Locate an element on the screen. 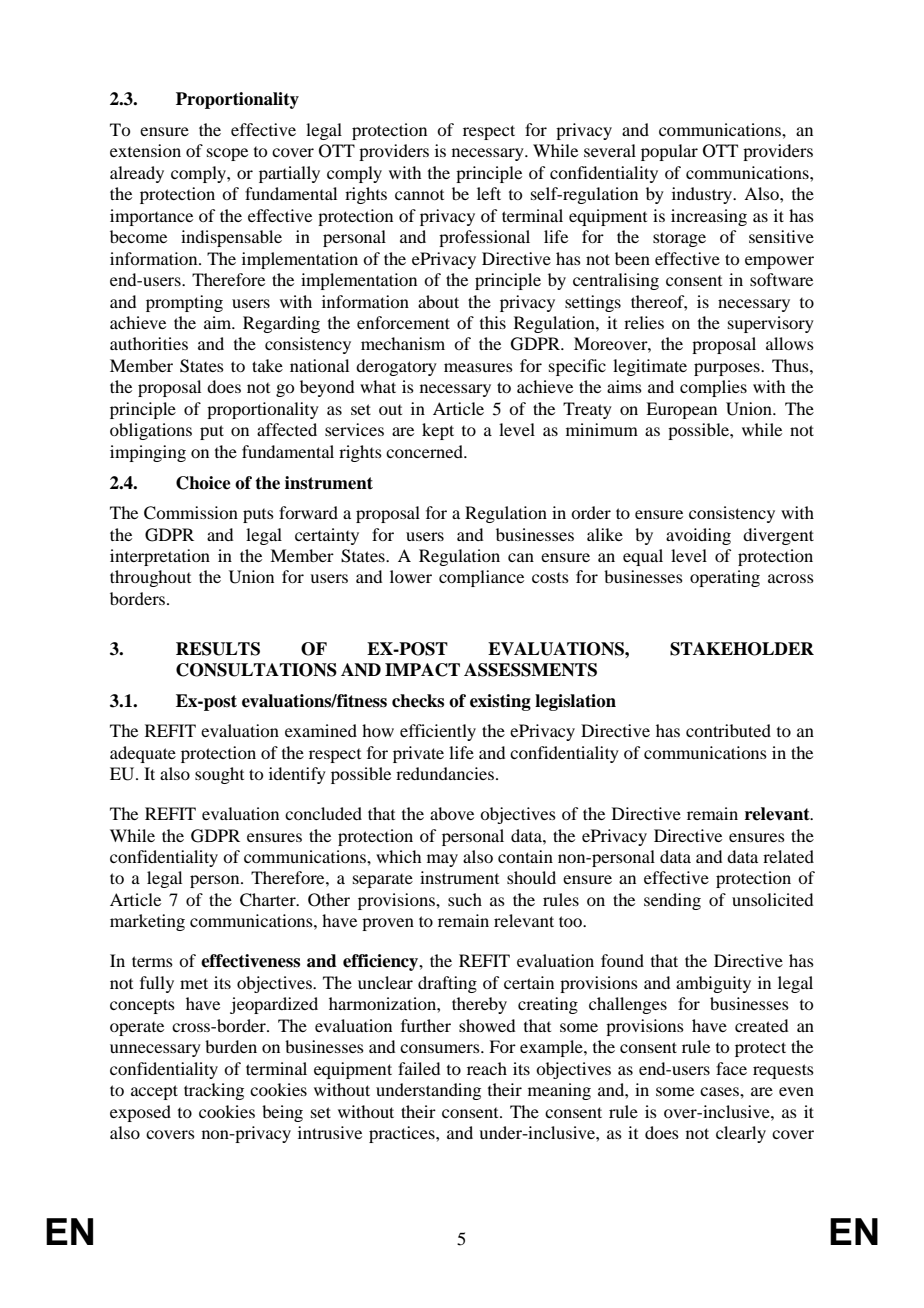 The width and height of the screenshot is (924, 1308). left is located at coordinates (489, 193).
